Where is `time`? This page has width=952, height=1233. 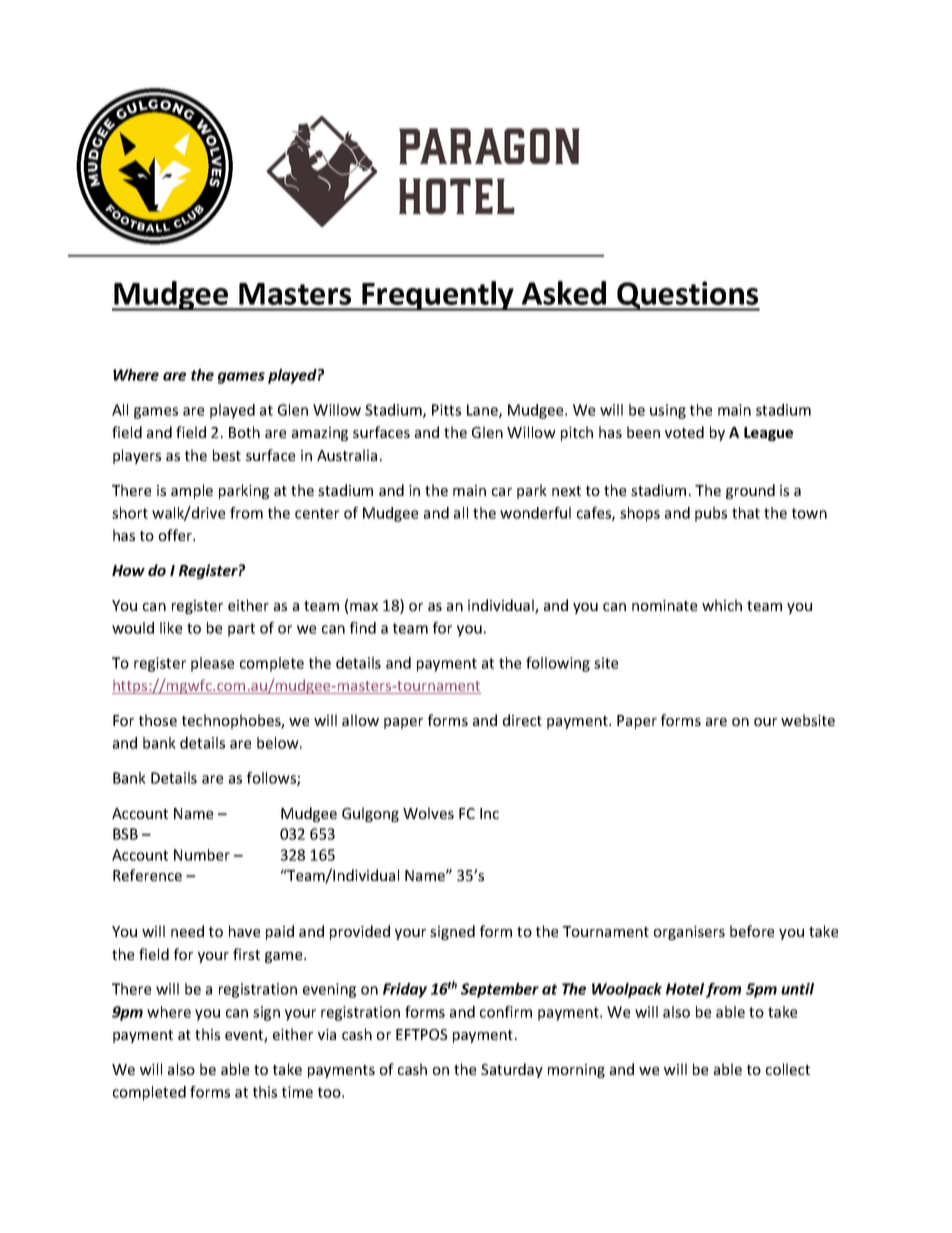 time is located at coordinates (297, 1092).
